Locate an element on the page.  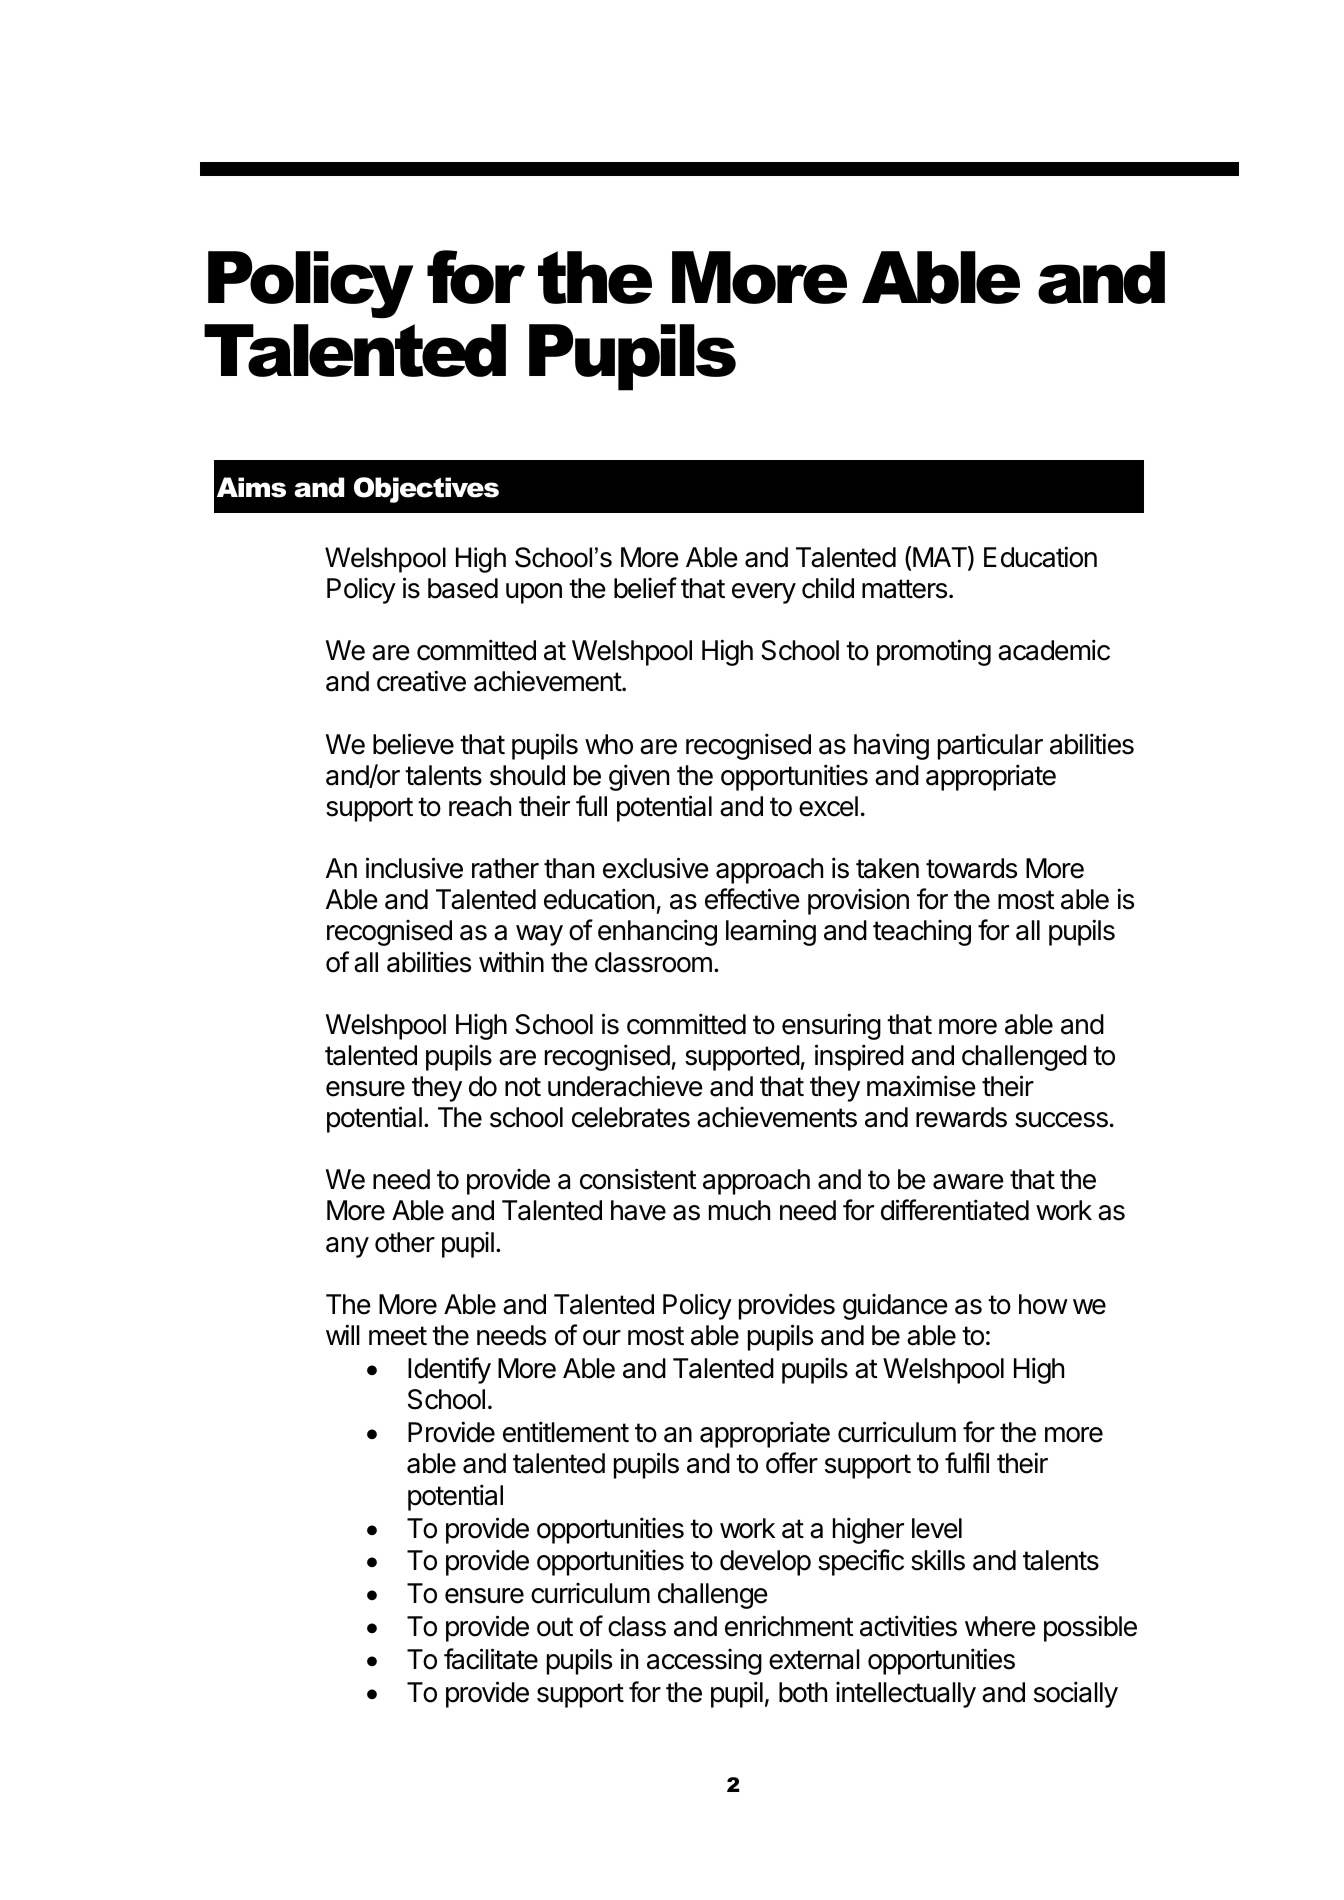
matters is located at coordinates (904, 589).
